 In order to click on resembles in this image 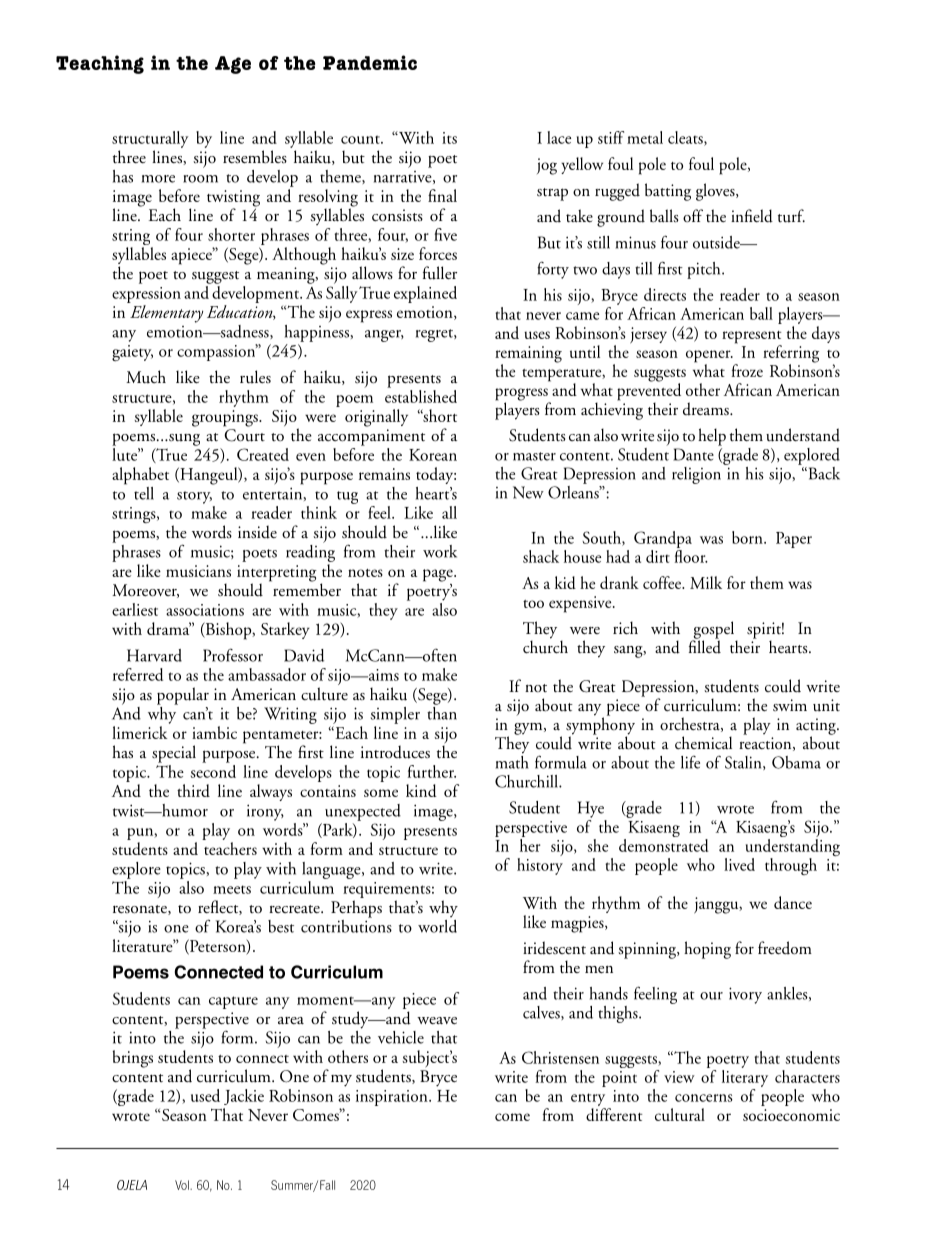, I will do `click(255, 157)`.
